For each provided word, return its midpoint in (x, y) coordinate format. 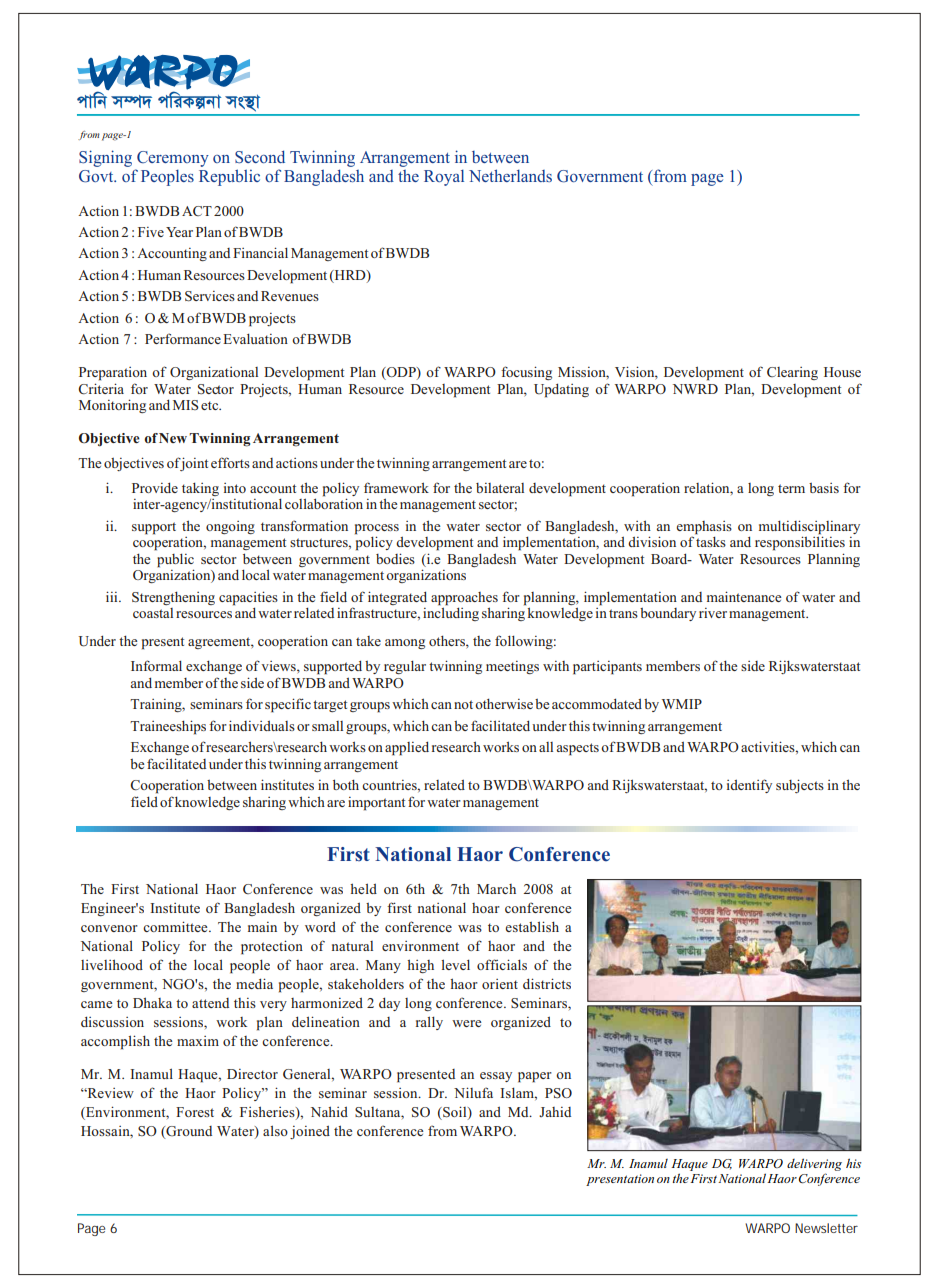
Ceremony (173, 159)
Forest (195, 1112)
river (713, 613)
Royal (444, 177)
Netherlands (510, 175)
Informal (156, 665)
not (463, 704)
